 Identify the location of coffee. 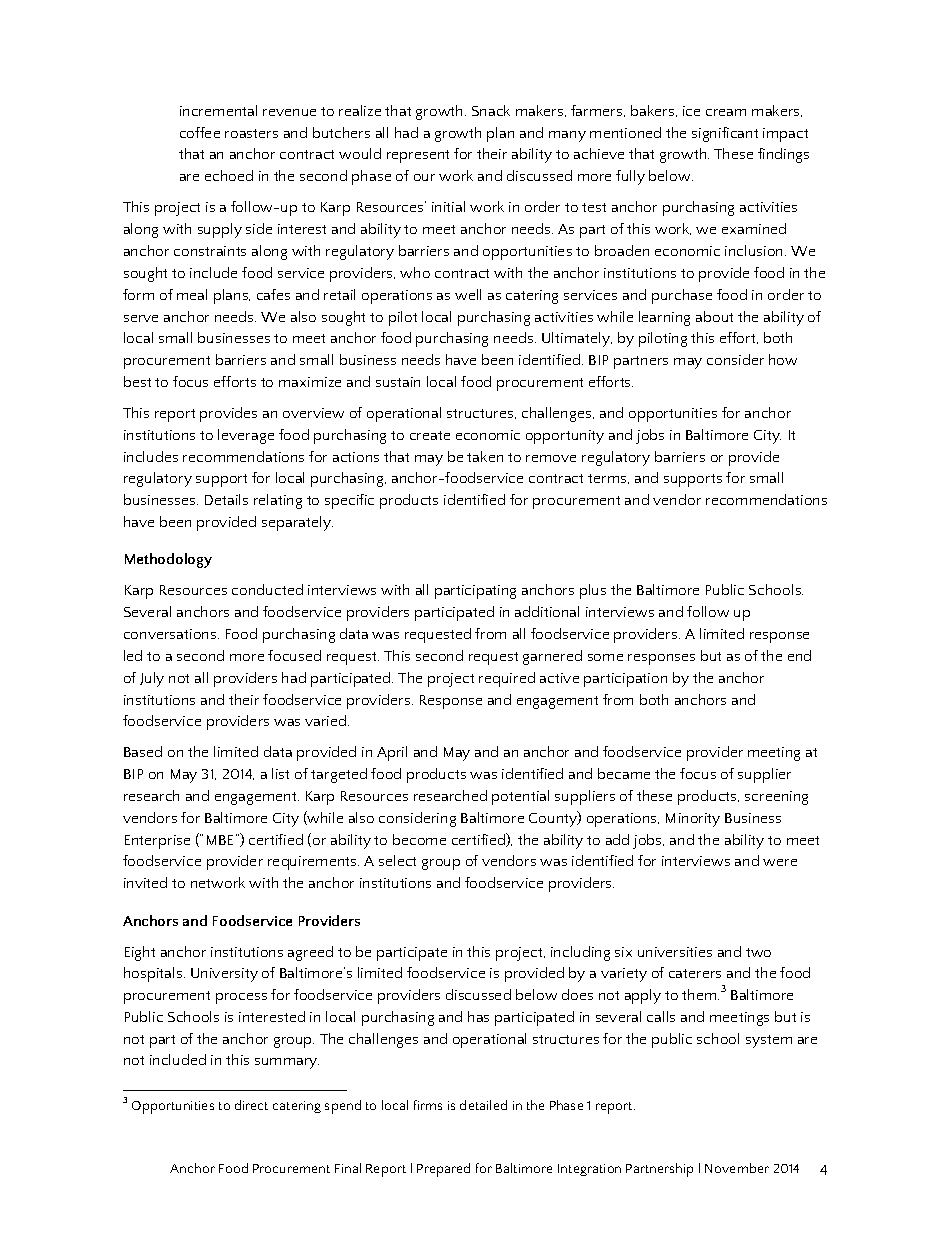
(200, 132).
